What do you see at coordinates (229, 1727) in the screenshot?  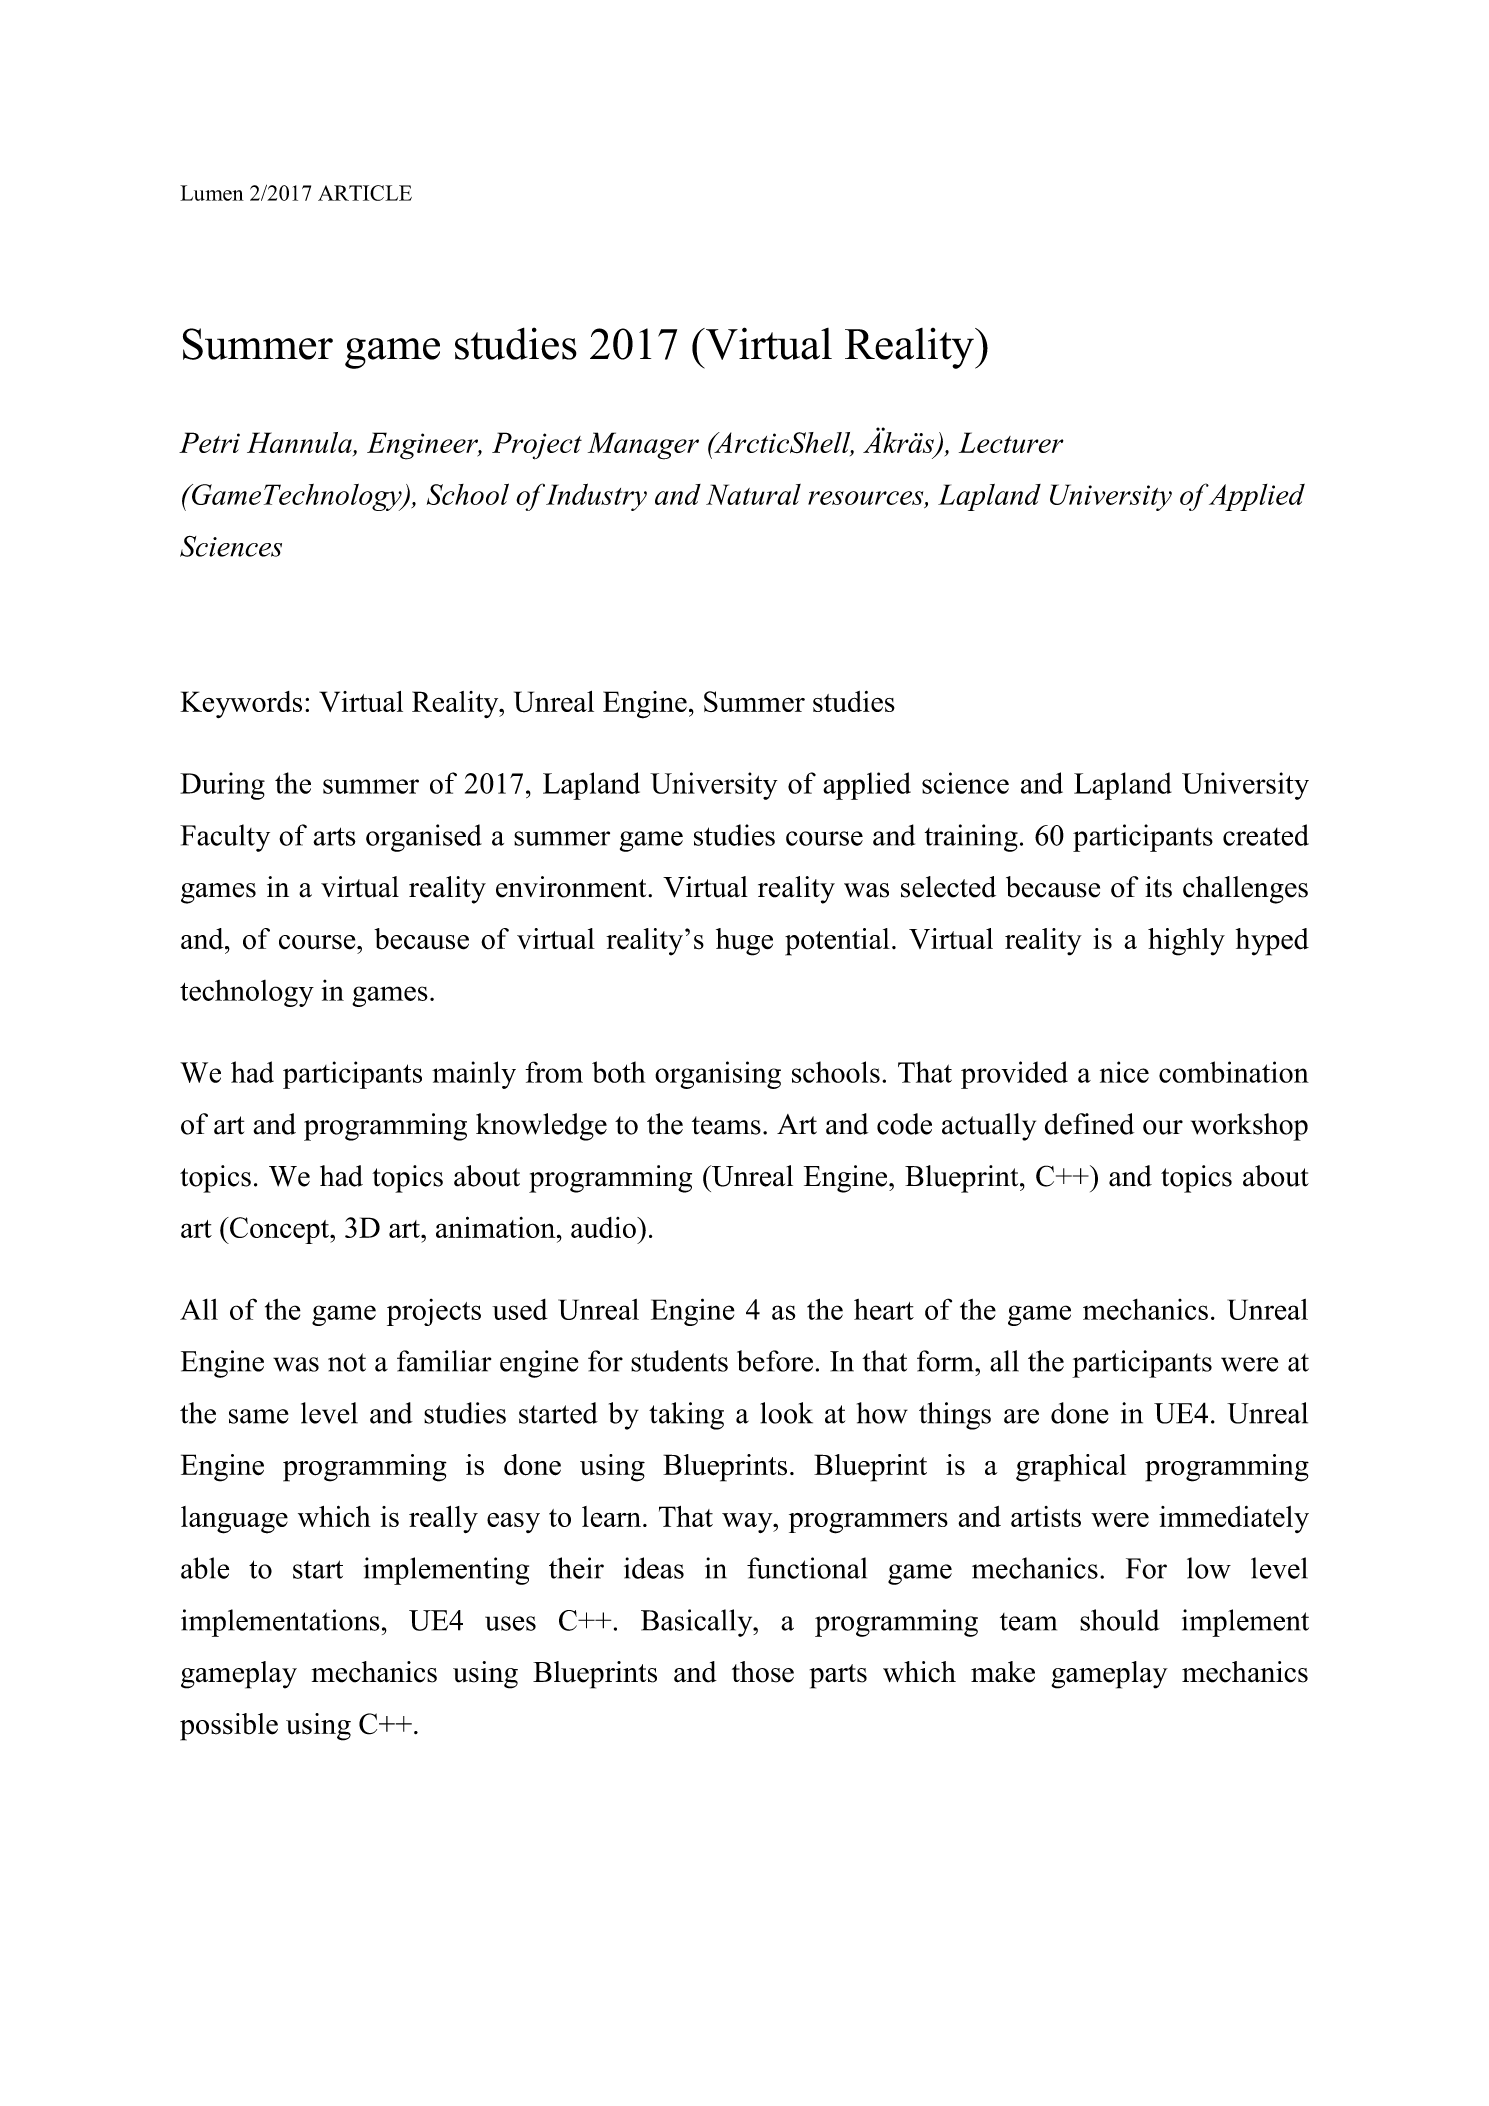 I see `possible` at bounding box center [229, 1727].
